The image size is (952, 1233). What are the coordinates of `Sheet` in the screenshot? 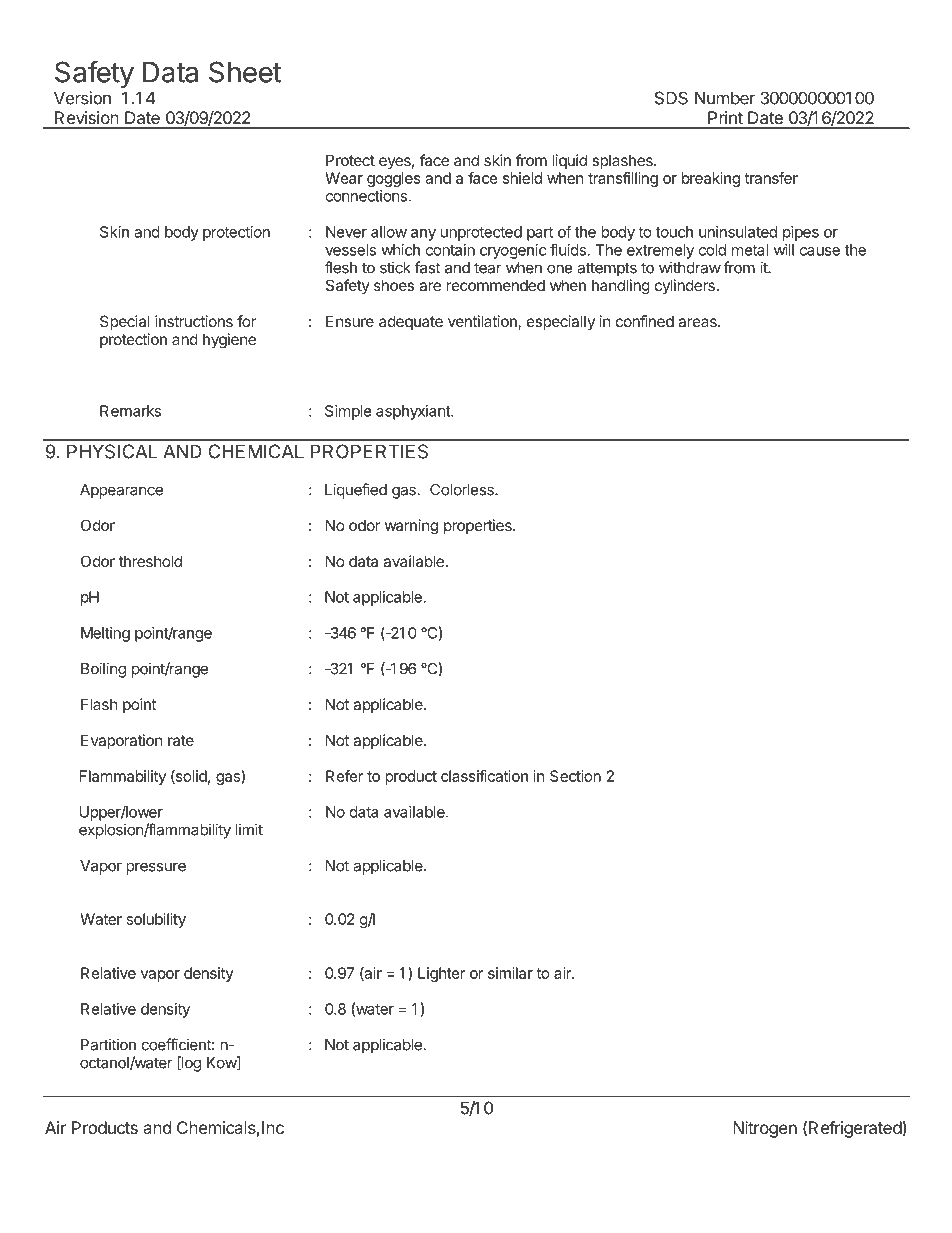 It's located at (245, 72).
